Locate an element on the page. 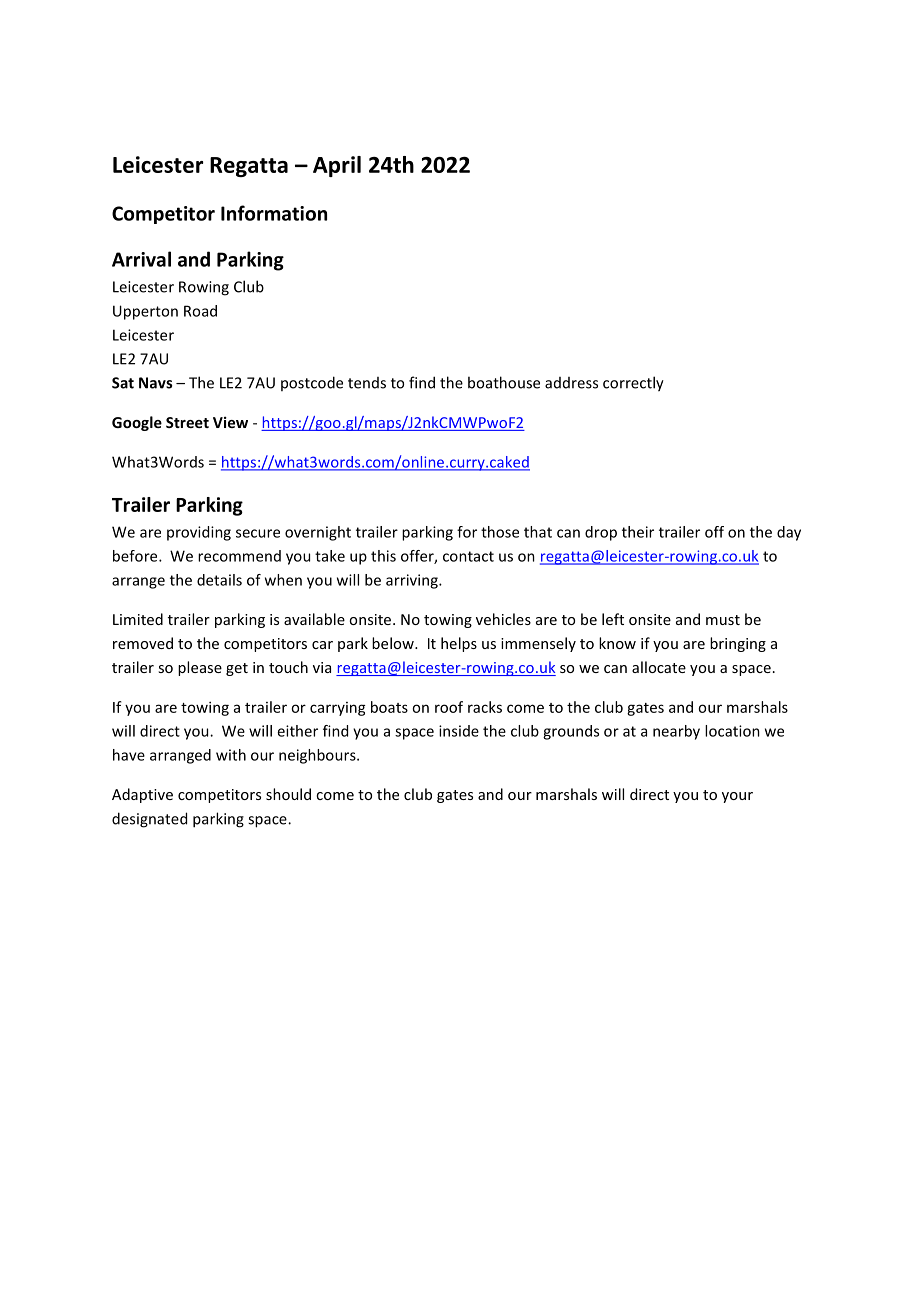  address is located at coordinates (571, 383).
